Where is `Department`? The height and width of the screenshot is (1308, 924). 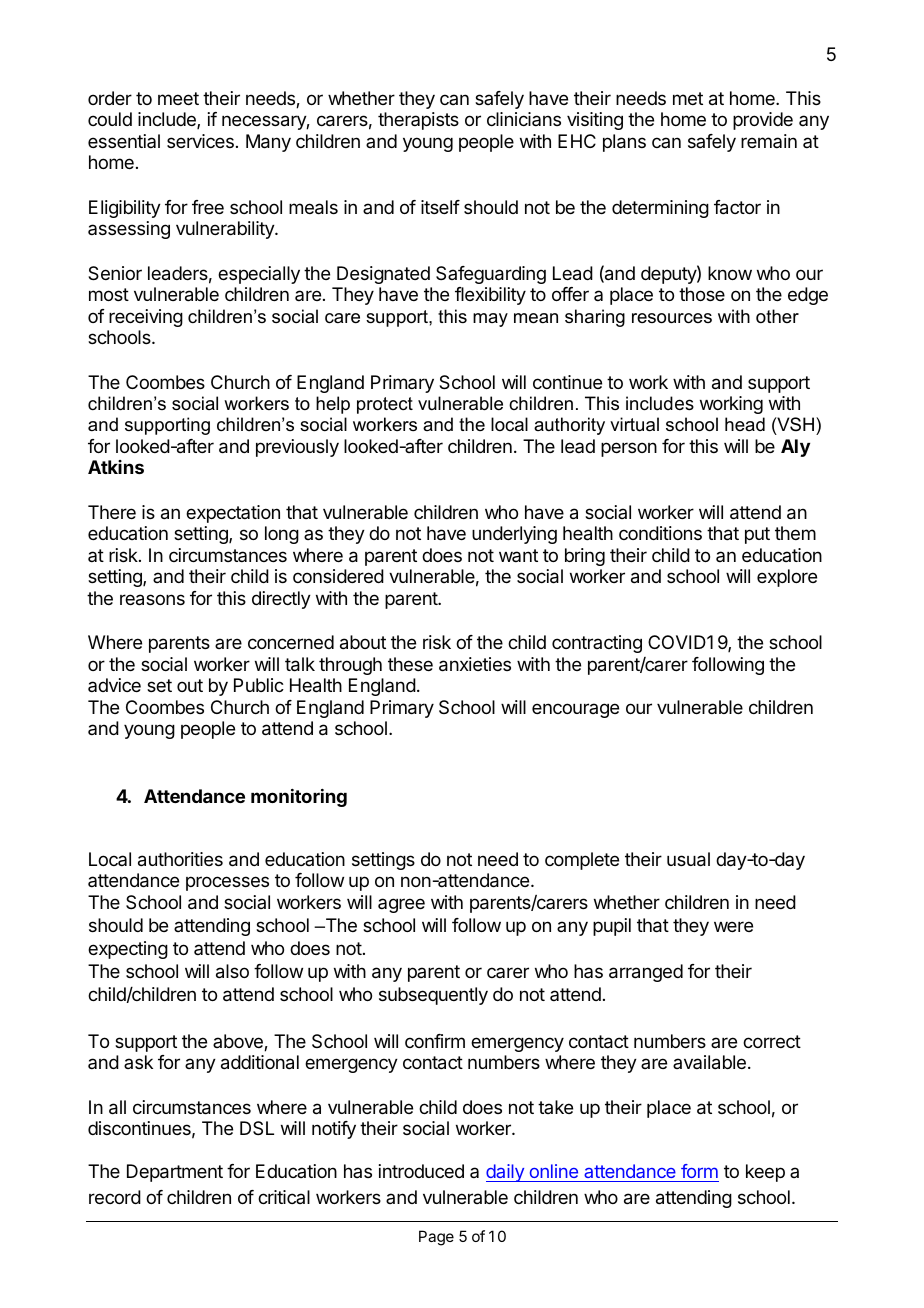 Department is located at coordinates (175, 1173).
